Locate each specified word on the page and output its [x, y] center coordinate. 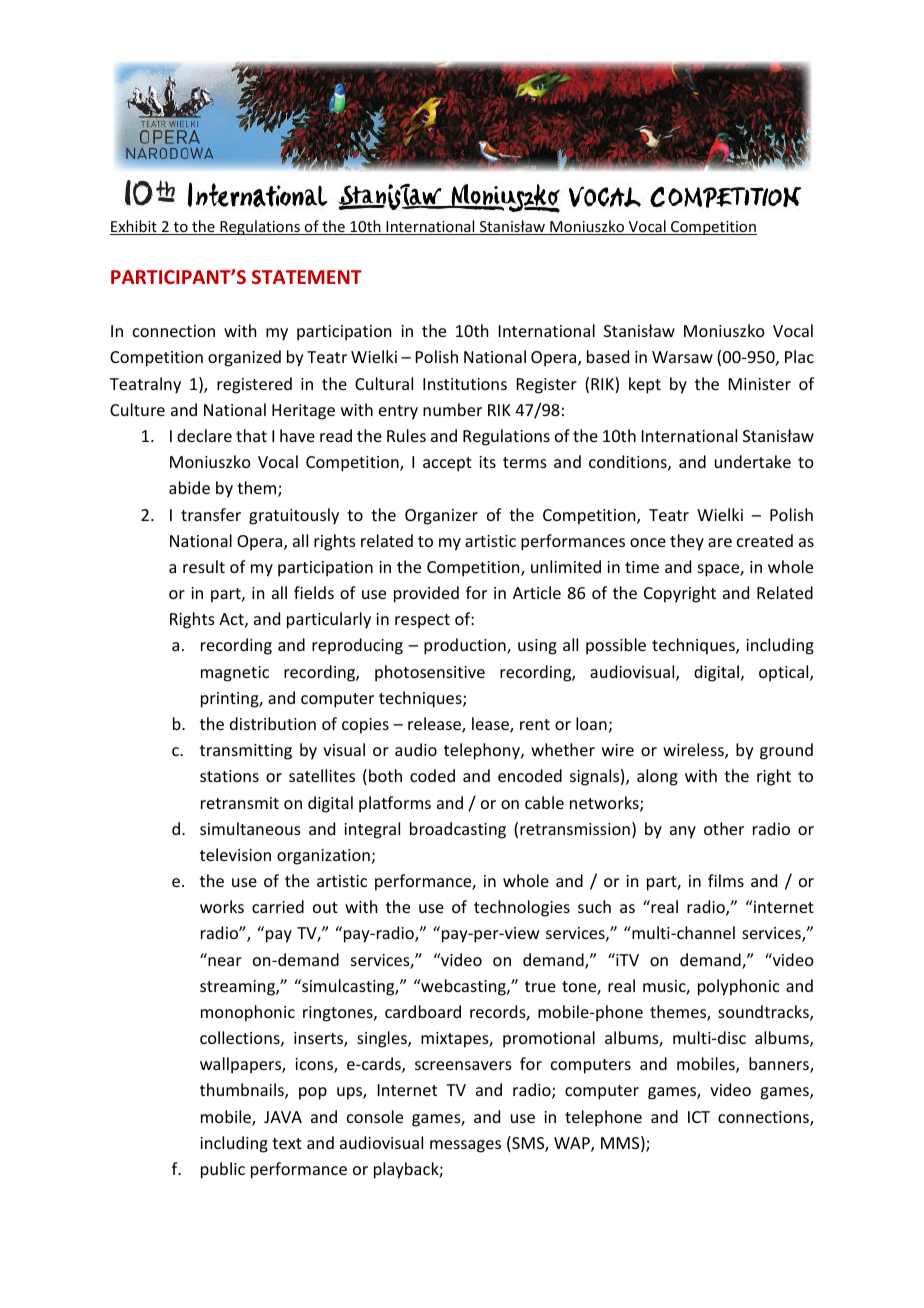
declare [204, 435]
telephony [483, 751]
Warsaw [682, 357]
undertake [753, 461]
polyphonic [739, 987]
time [642, 567]
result [204, 566]
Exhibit [134, 227]
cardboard [423, 1011]
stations [229, 776]
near [225, 961]
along [657, 777]
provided [426, 594]
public [223, 1170]
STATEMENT [307, 277]
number [452, 409]
